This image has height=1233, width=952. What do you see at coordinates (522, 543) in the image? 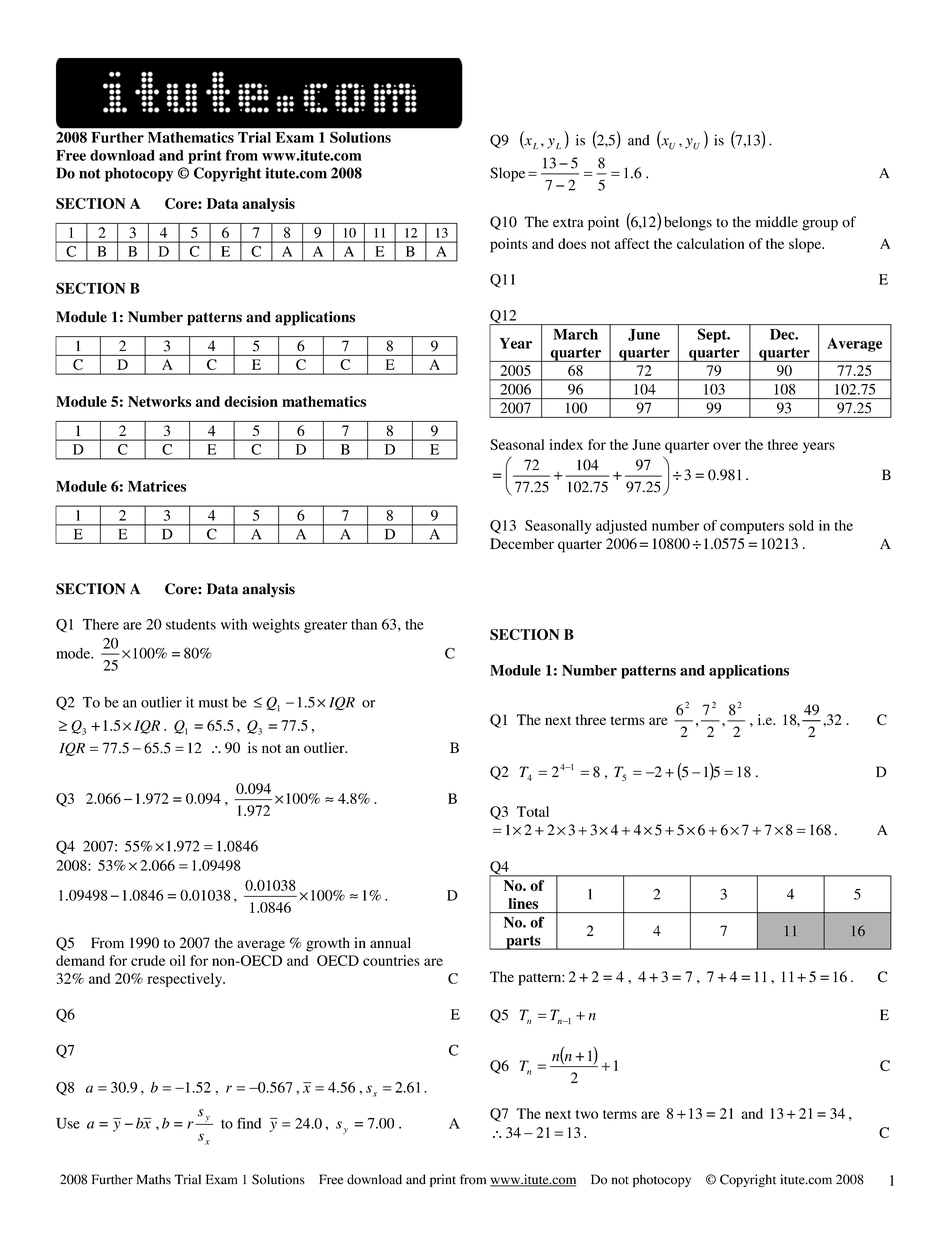
I see `December` at bounding box center [522, 543].
